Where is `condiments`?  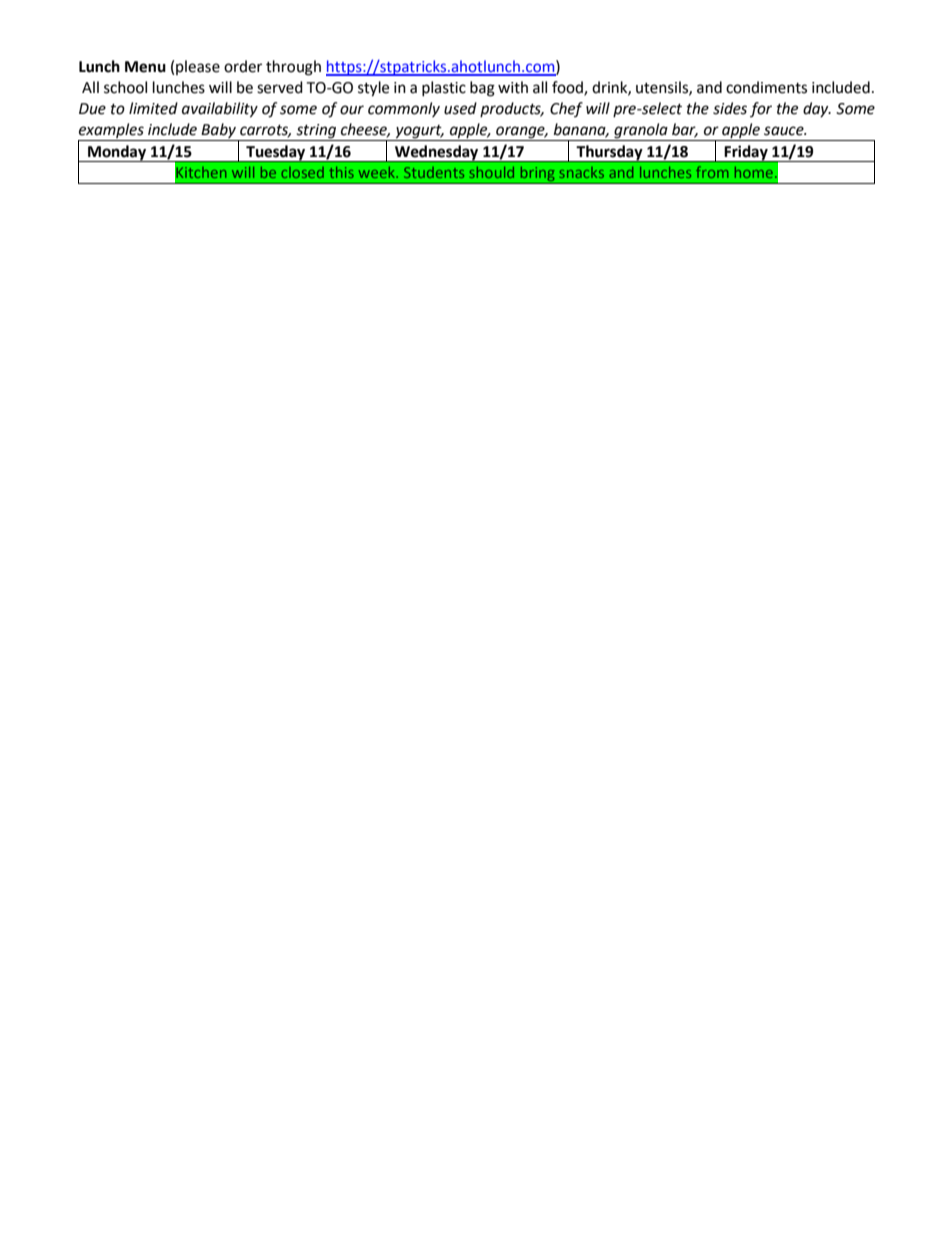
condiments is located at coordinates (766, 87).
